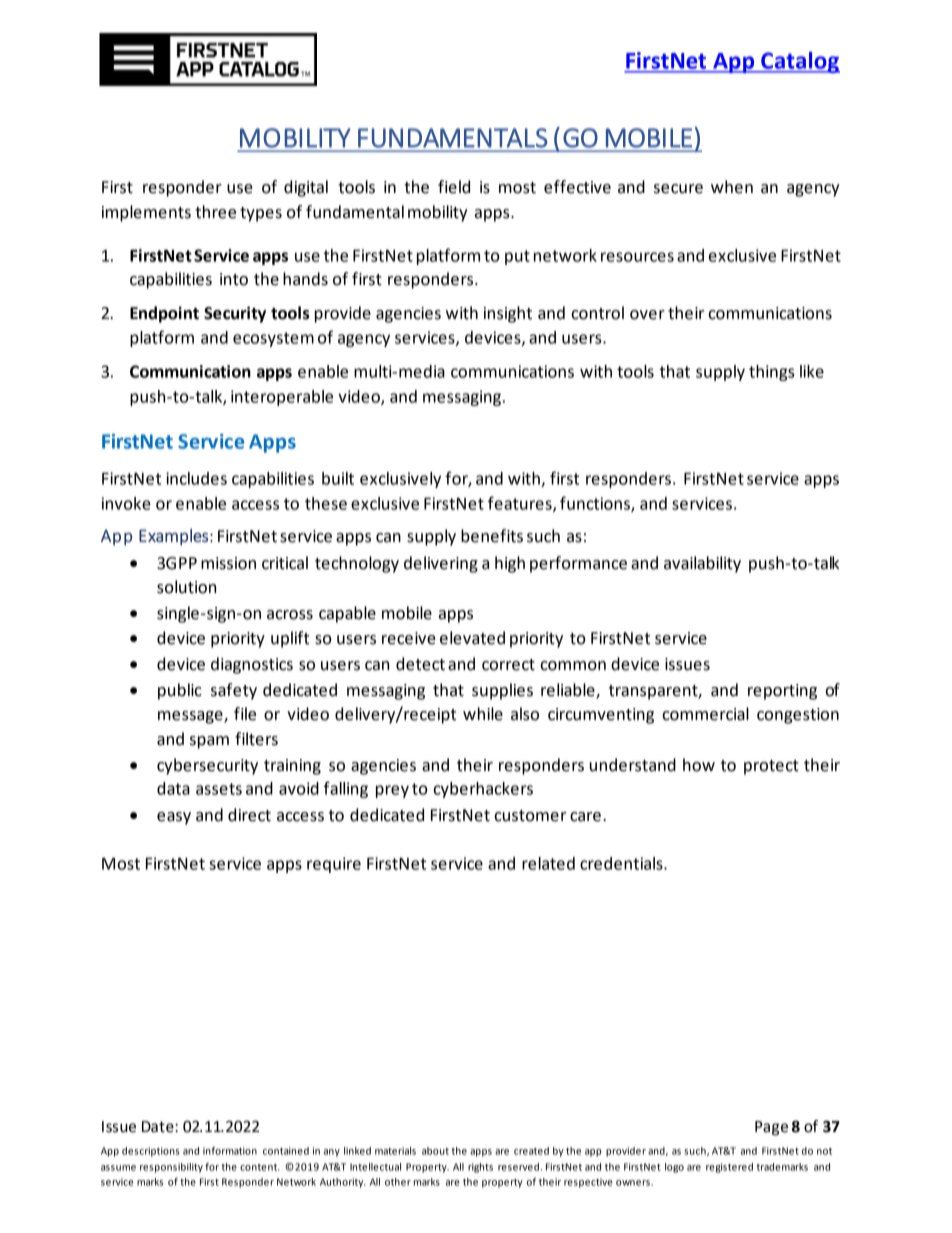 The width and height of the screenshot is (952, 1233). Describe the element at coordinates (454, 187) in the screenshot. I see `field` at that location.
